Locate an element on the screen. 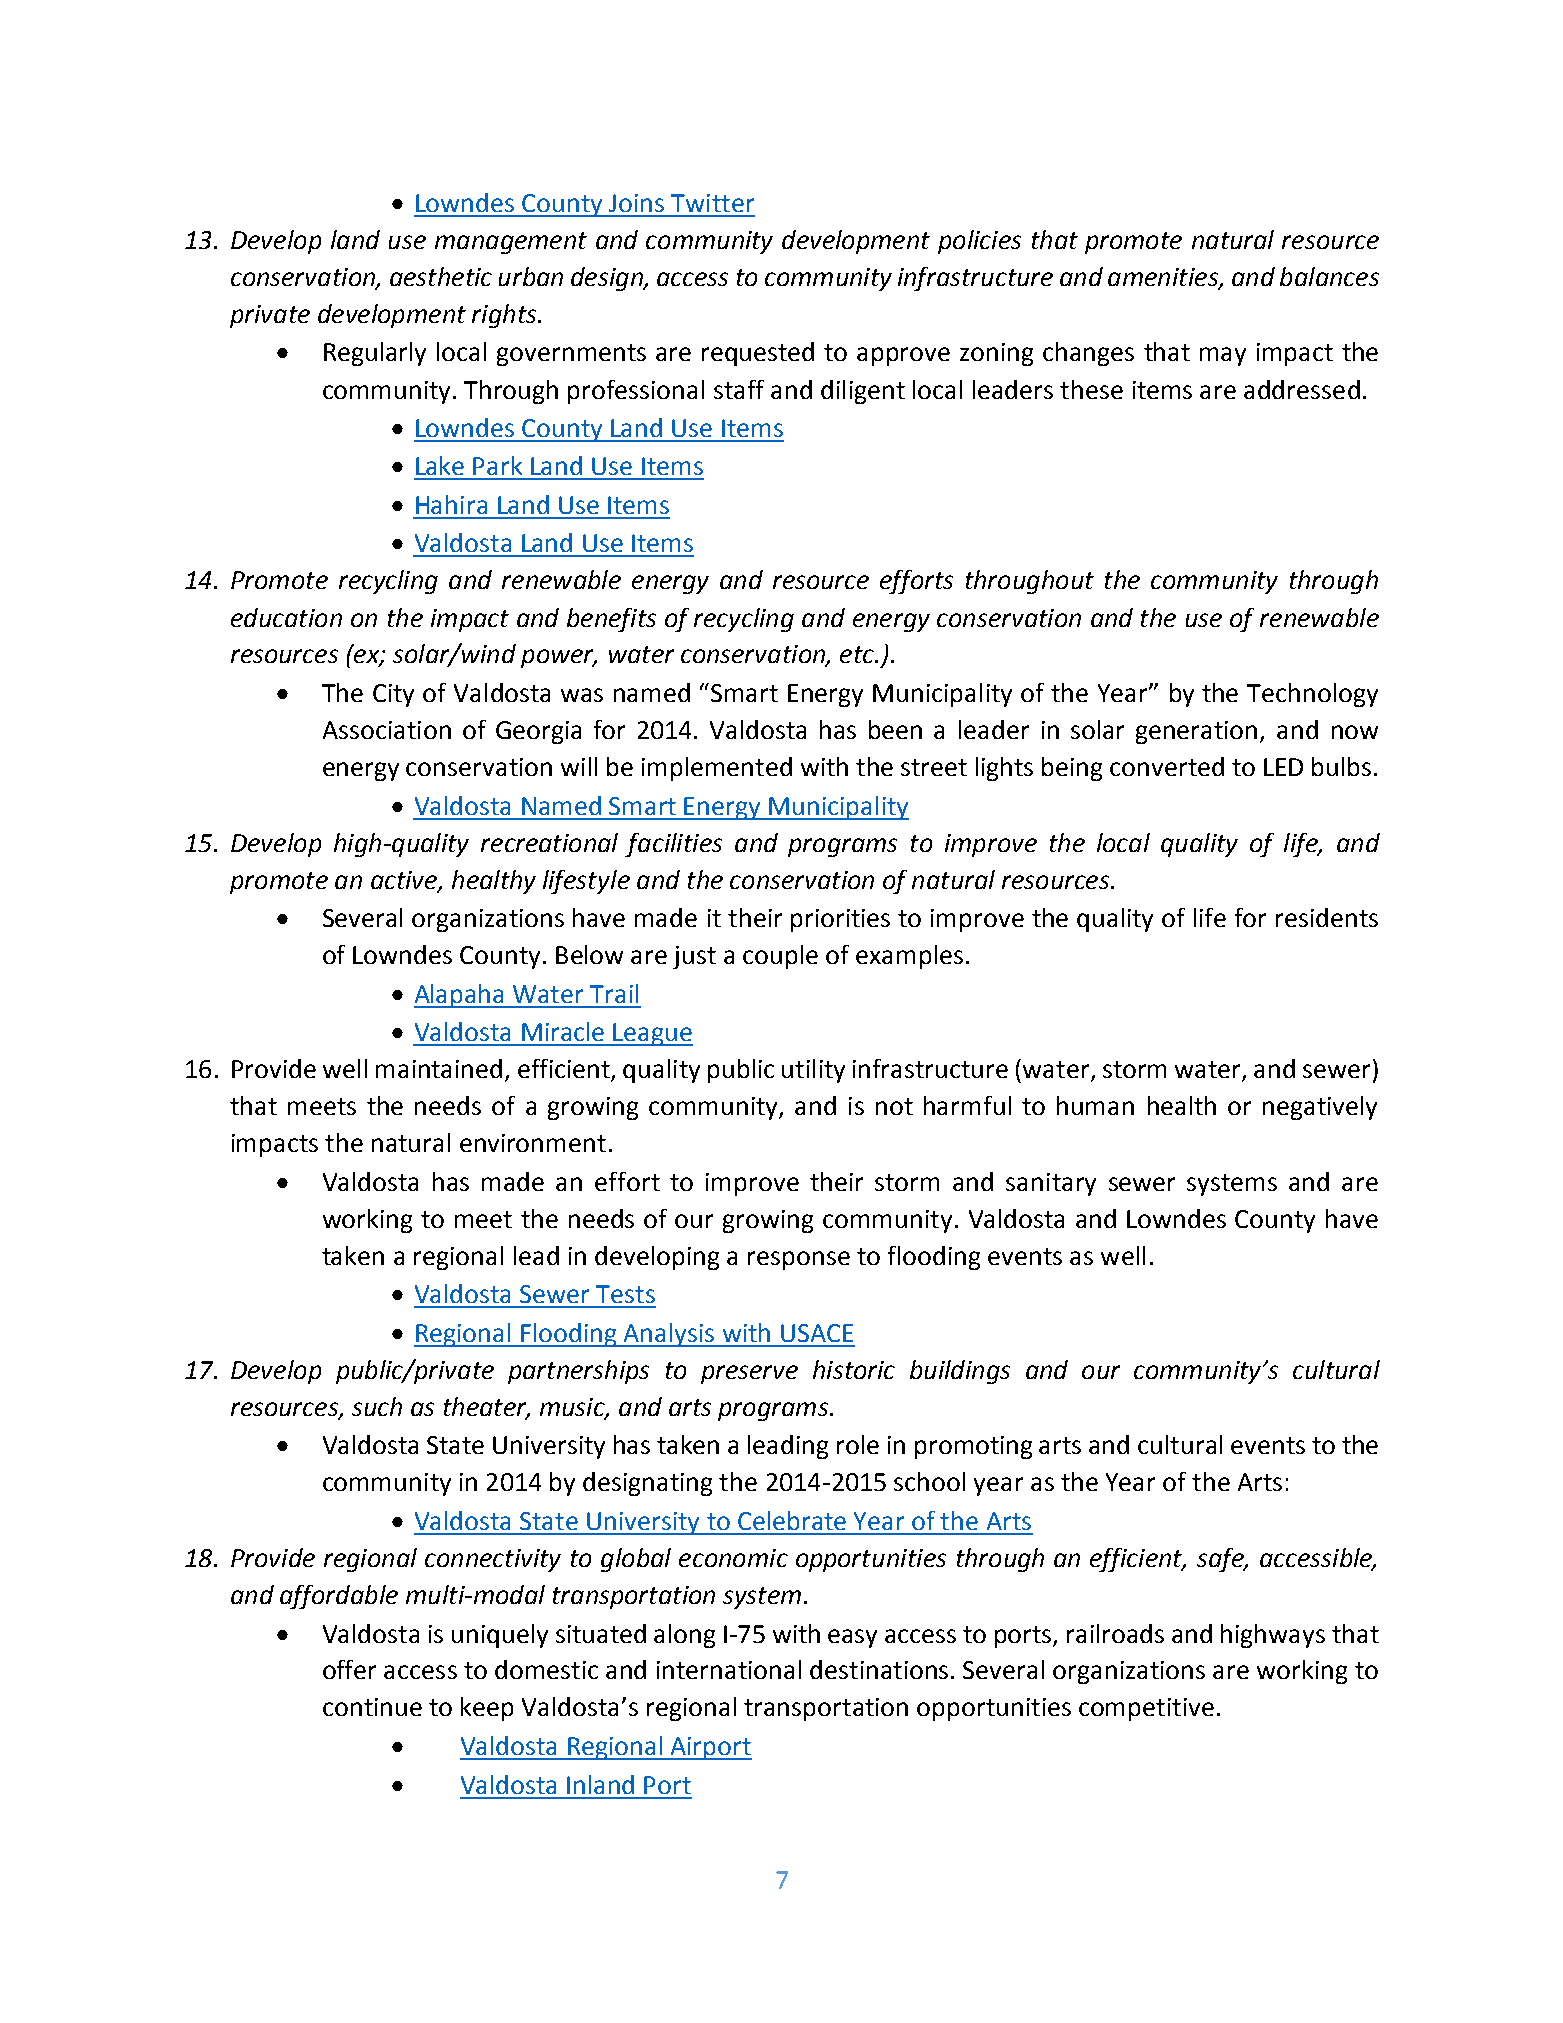 The width and height of the screenshot is (1563, 2023). easy is located at coordinates (852, 1638).
